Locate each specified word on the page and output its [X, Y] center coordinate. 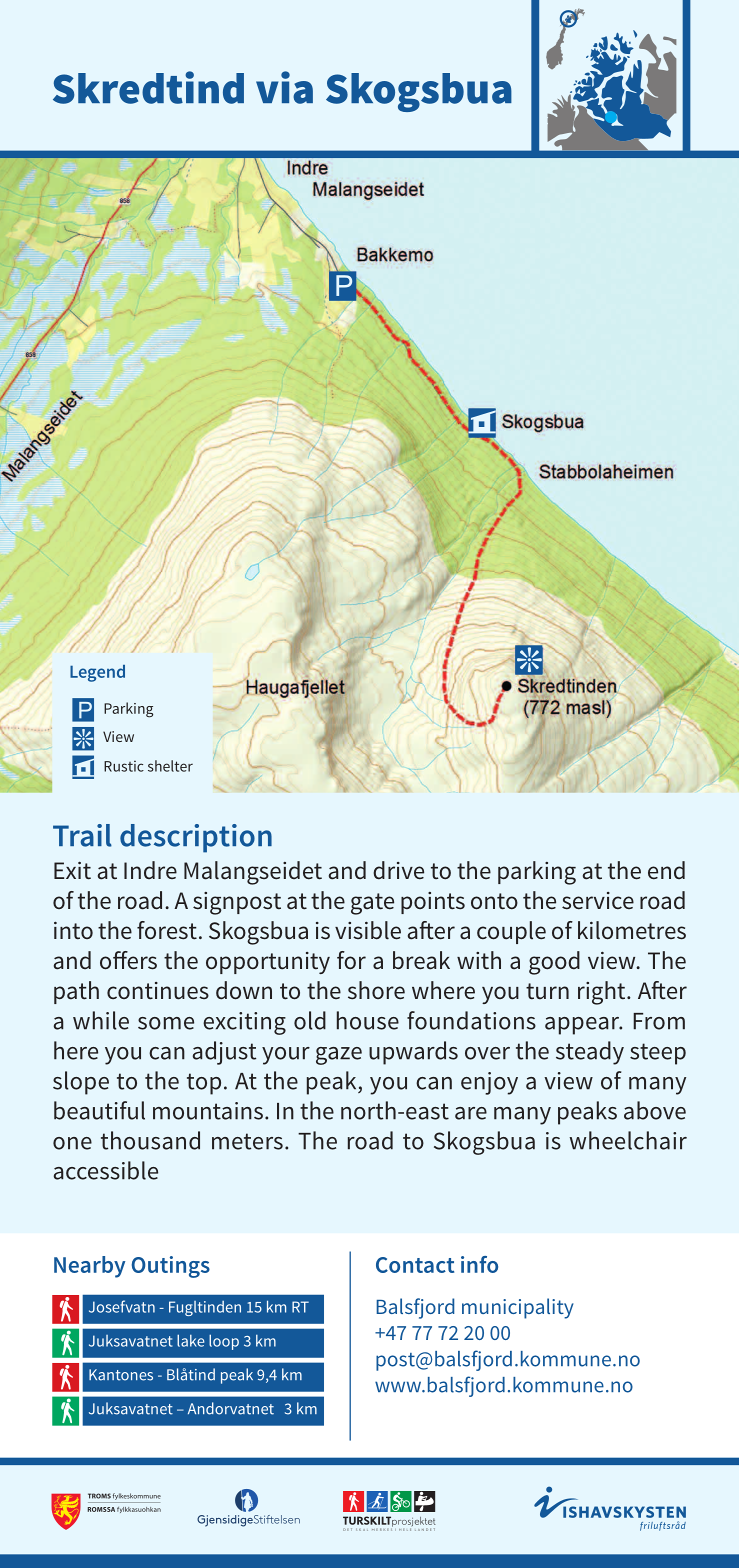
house [368, 1020]
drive [398, 870]
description [196, 838]
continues [158, 991]
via [284, 87]
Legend [97, 673]
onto [494, 901]
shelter [170, 766]
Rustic [124, 766]
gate [372, 904]
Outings [171, 1267]
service [598, 901]
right [603, 993]
